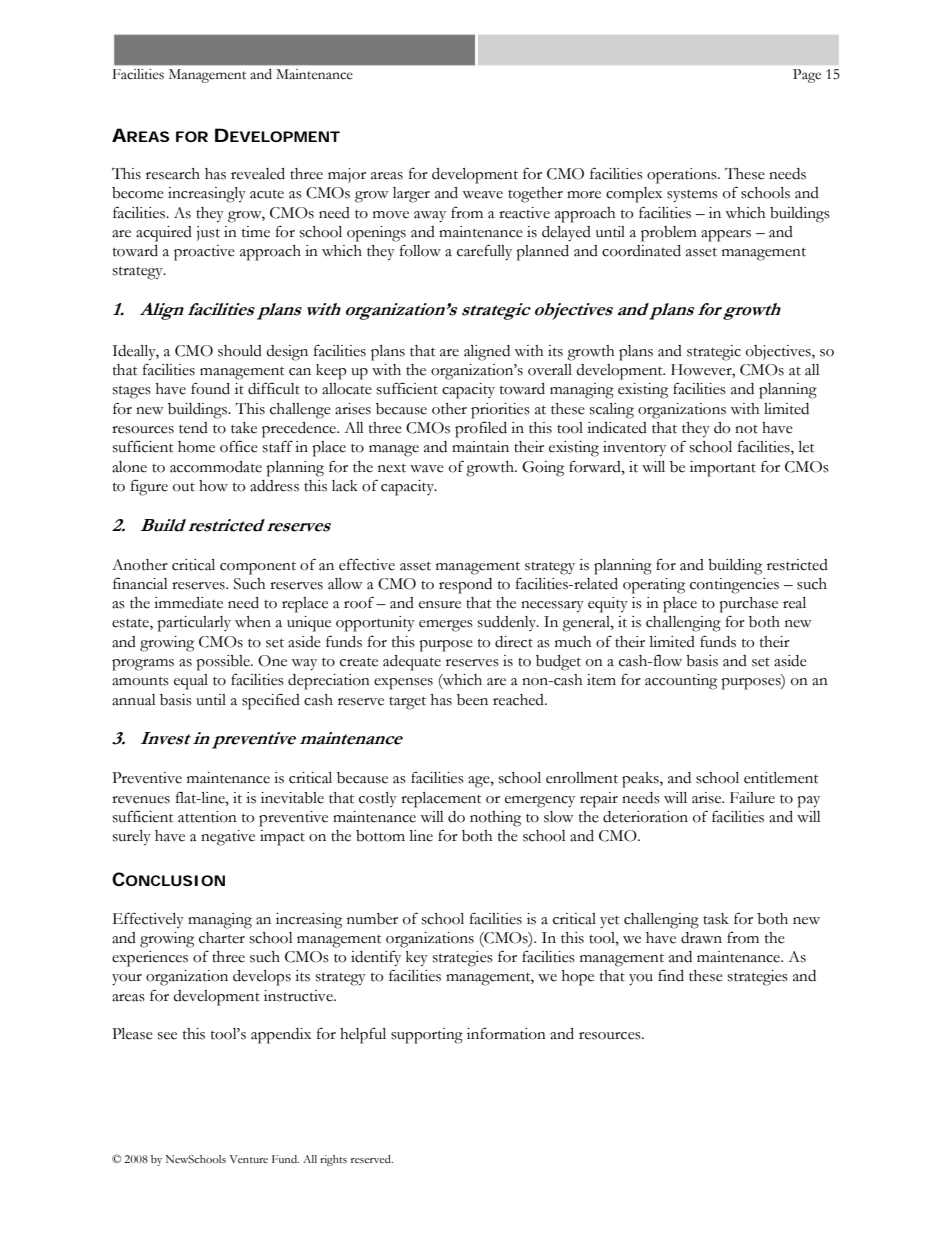 The image size is (952, 1233). Describe the element at coordinates (612, 411) in the page. I see `scaling` at that location.
